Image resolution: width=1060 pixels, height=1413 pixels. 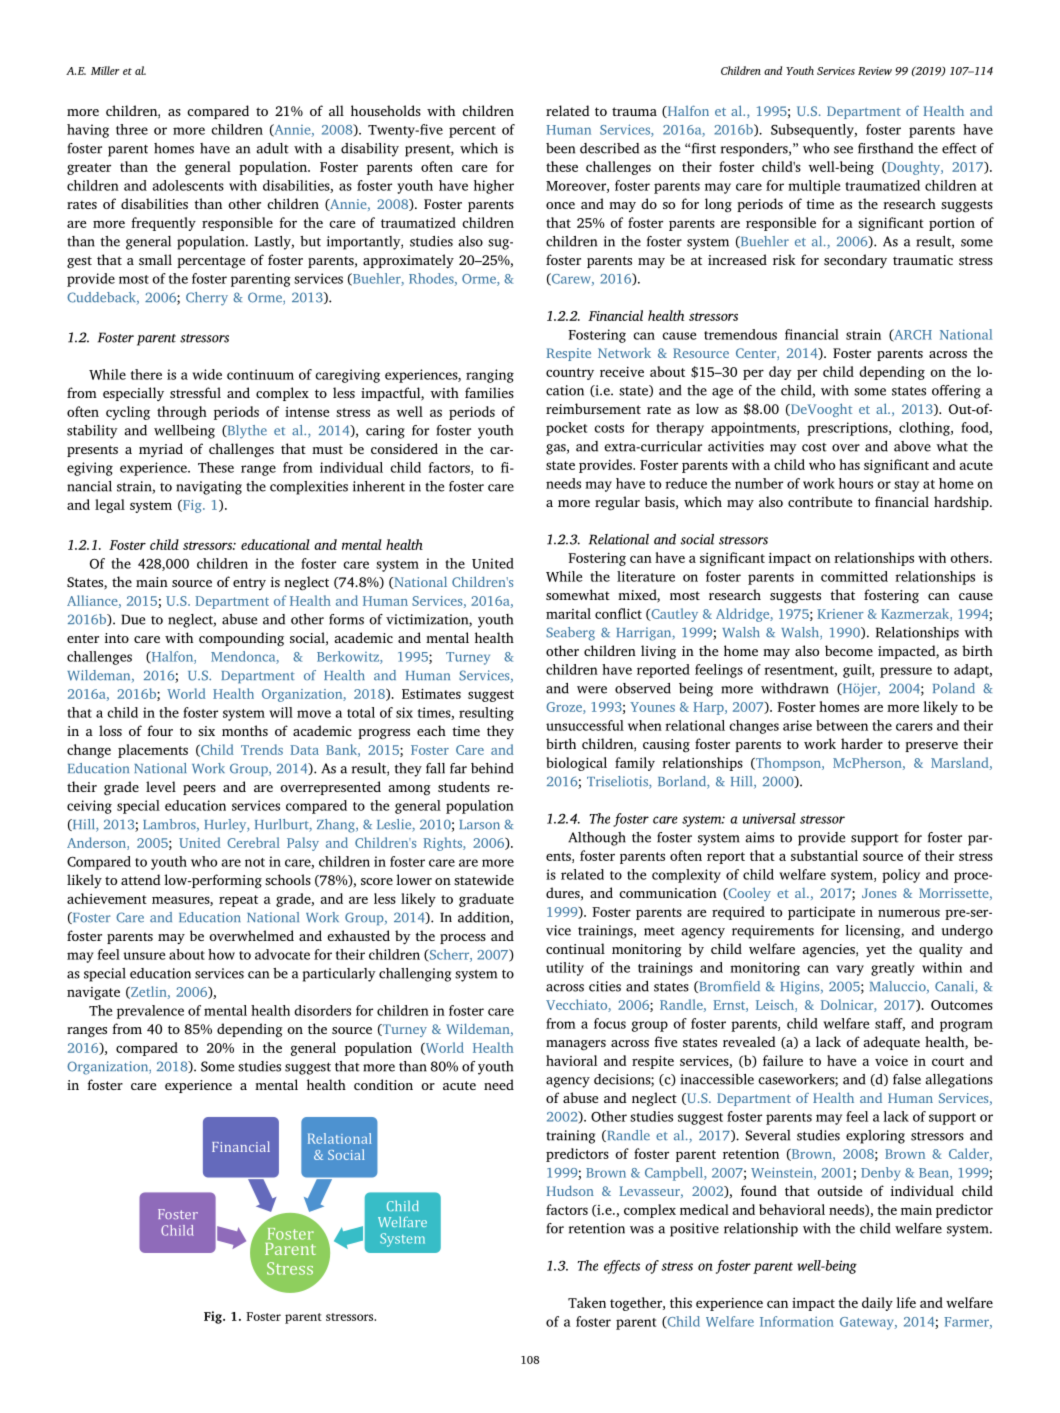 I want to click on been, so click(x=560, y=148).
